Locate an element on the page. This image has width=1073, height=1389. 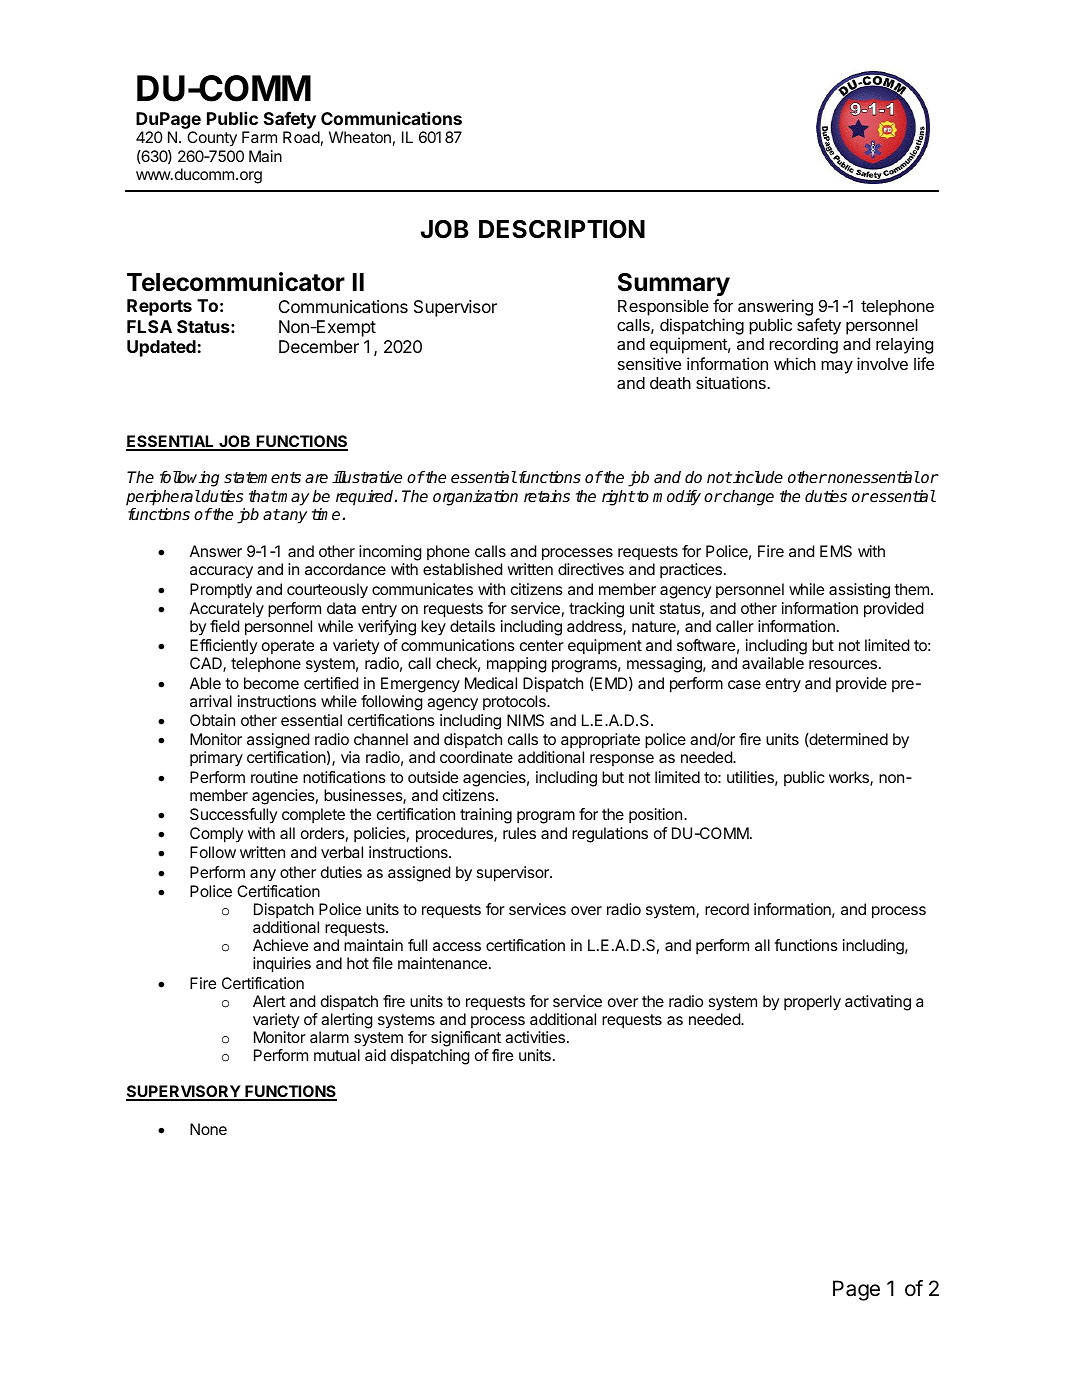
appropriate is located at coordinates (600, 741).
